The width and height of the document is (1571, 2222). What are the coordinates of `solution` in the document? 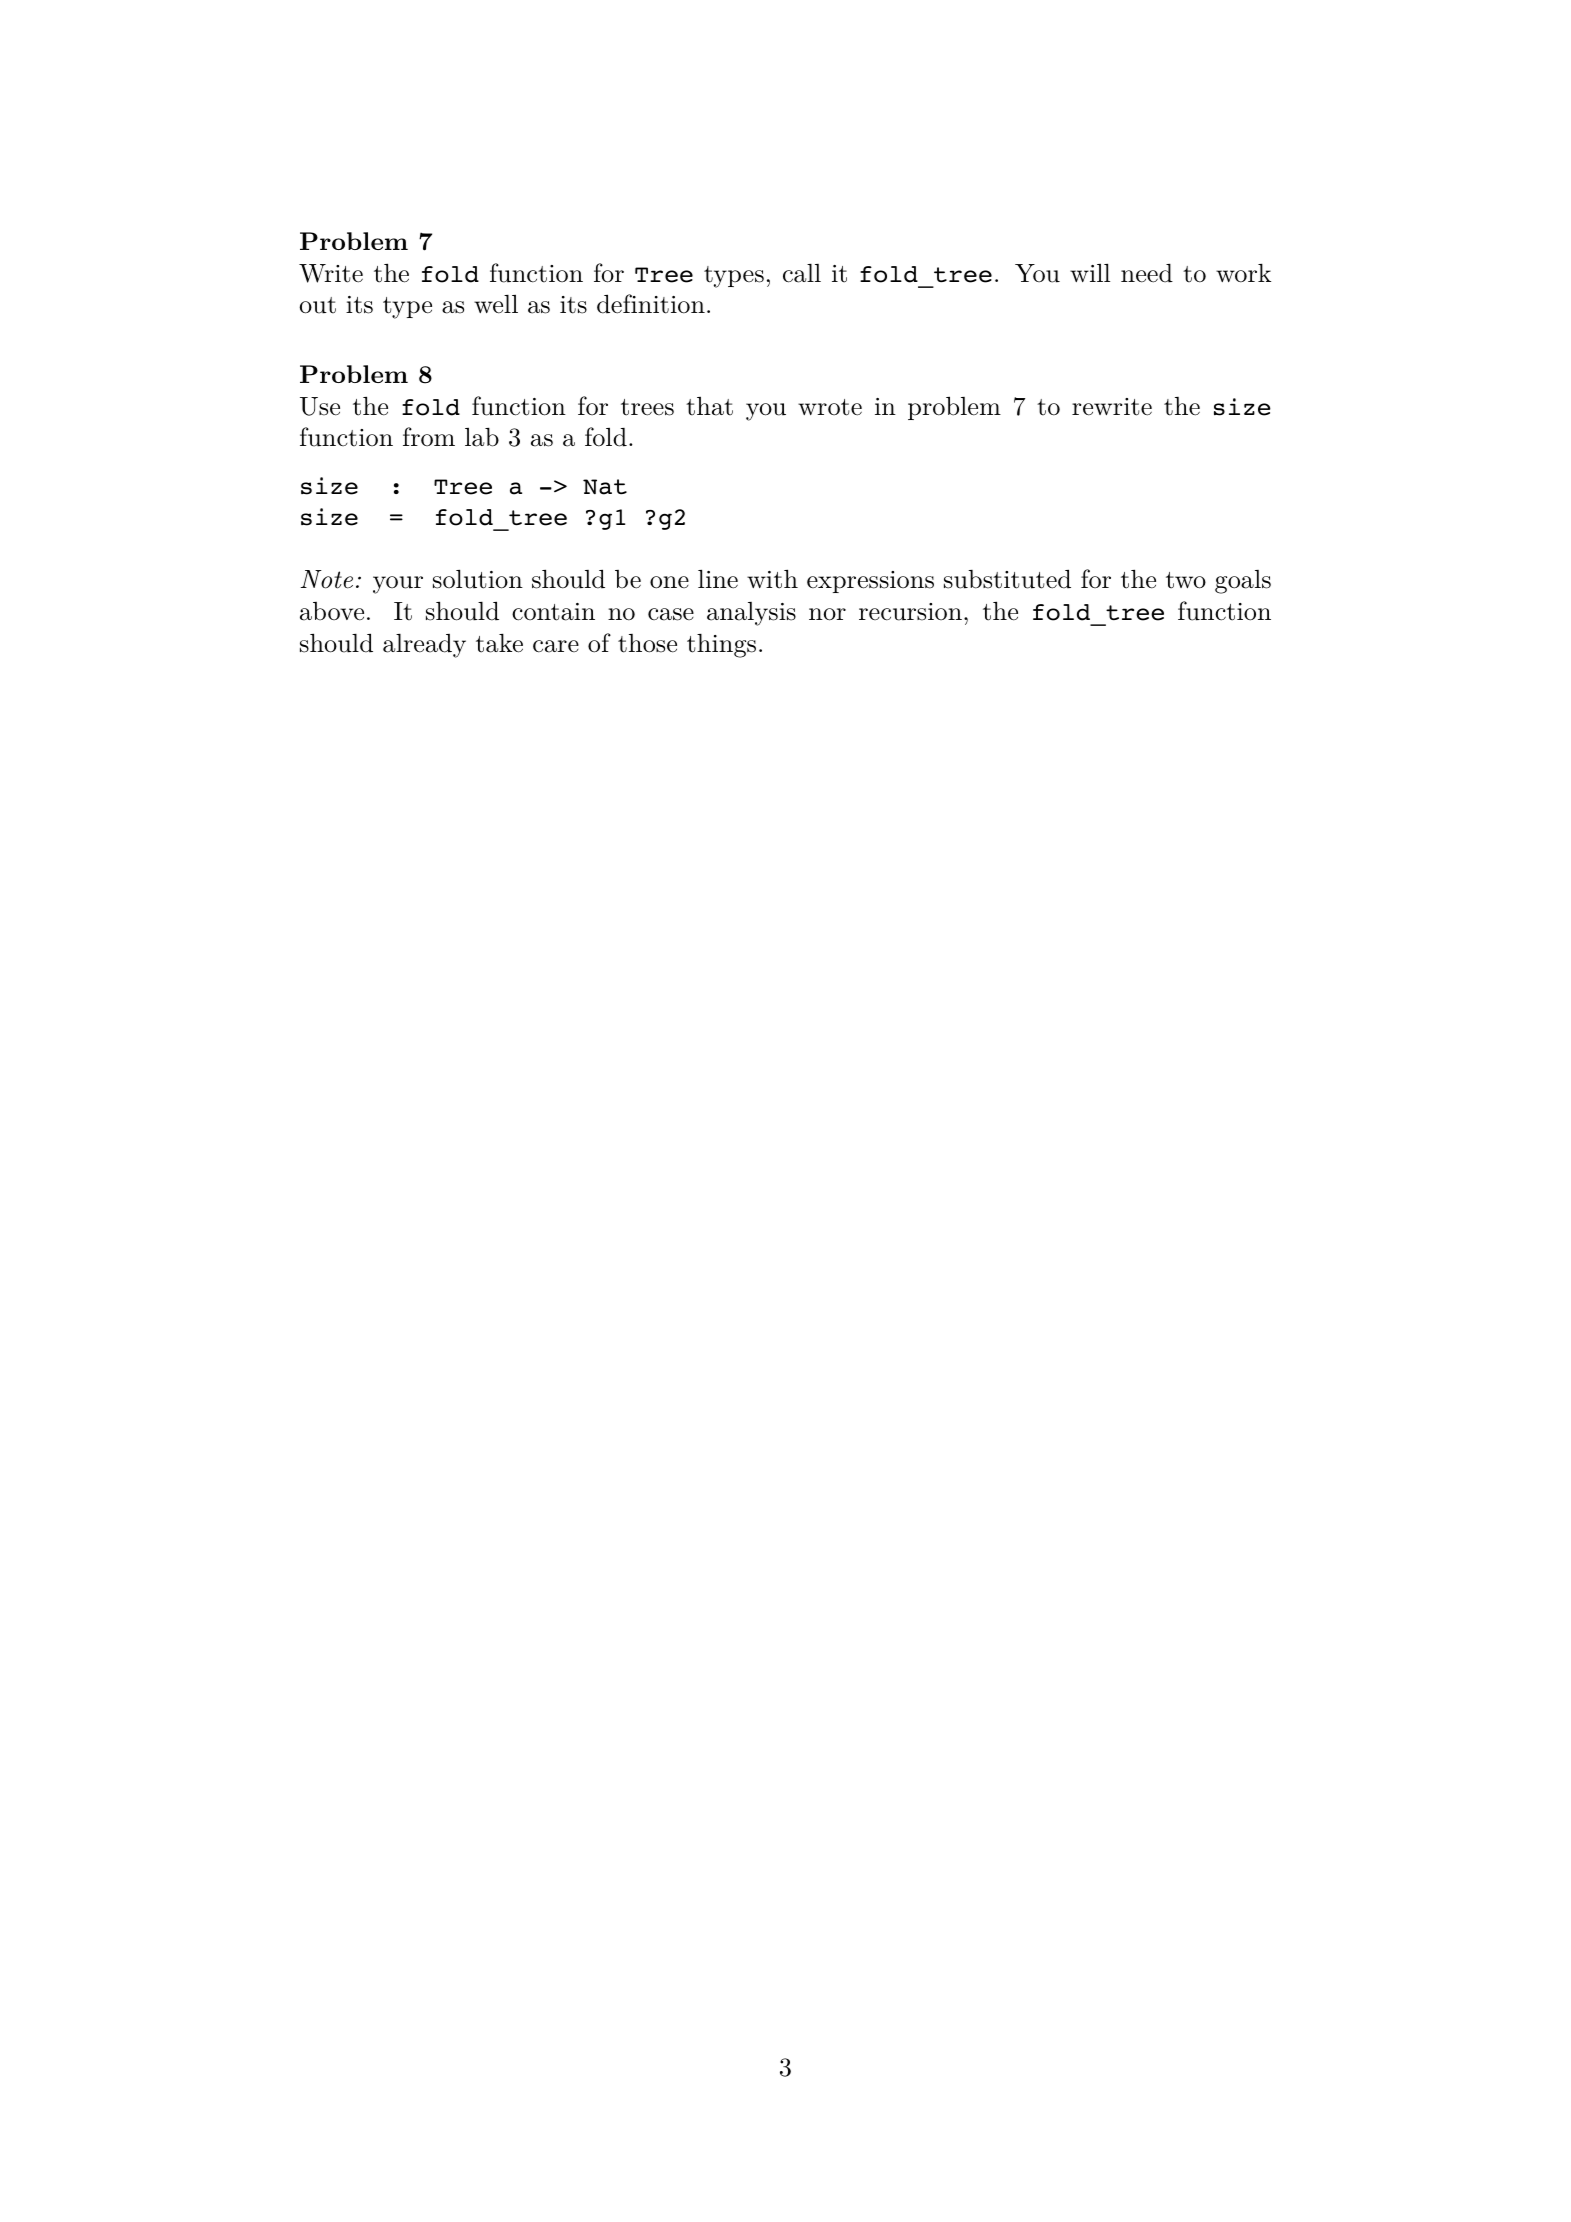 It's located at (478, 579).
